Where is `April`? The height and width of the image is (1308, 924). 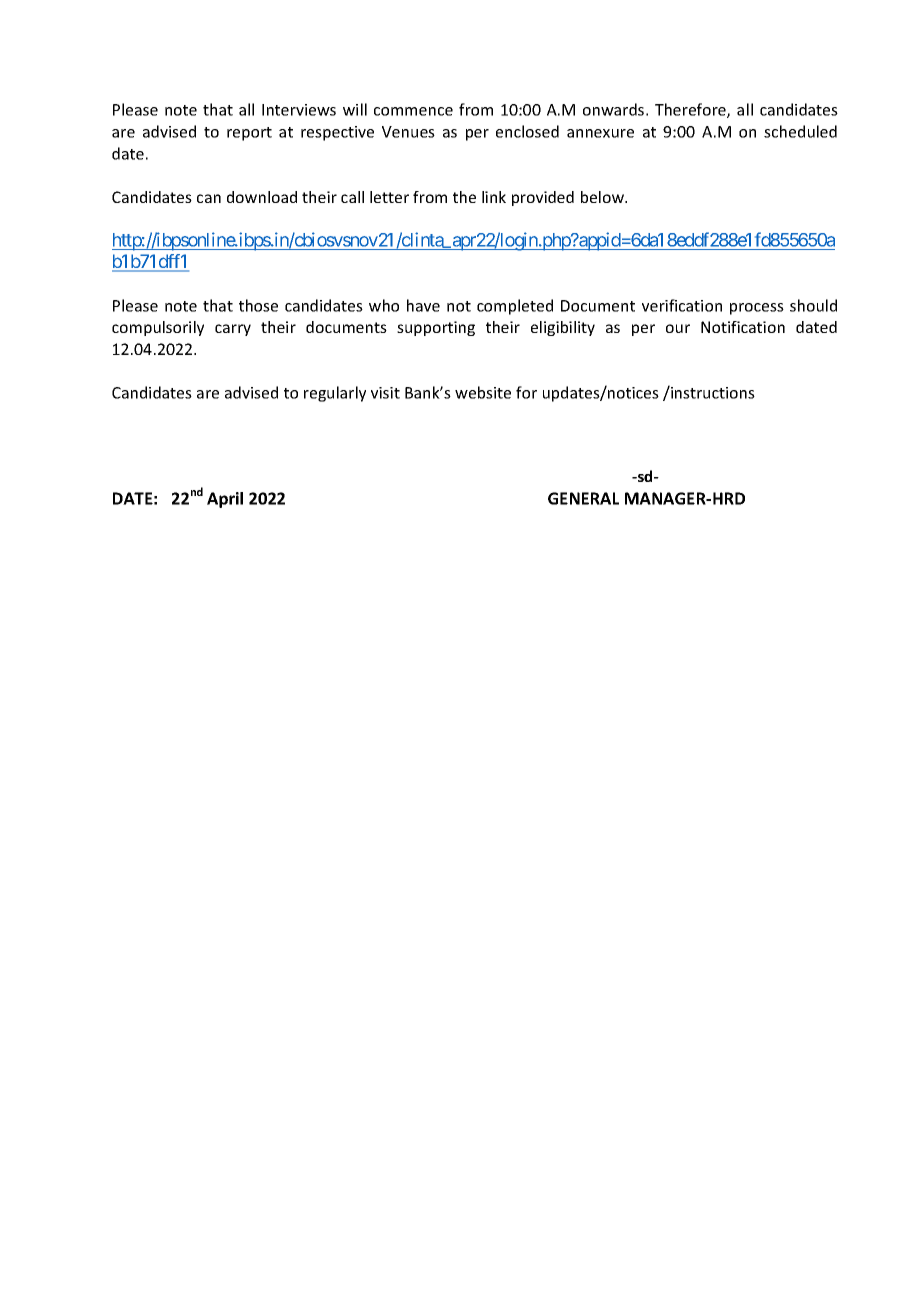 April is located at coordinates (225, 500).
